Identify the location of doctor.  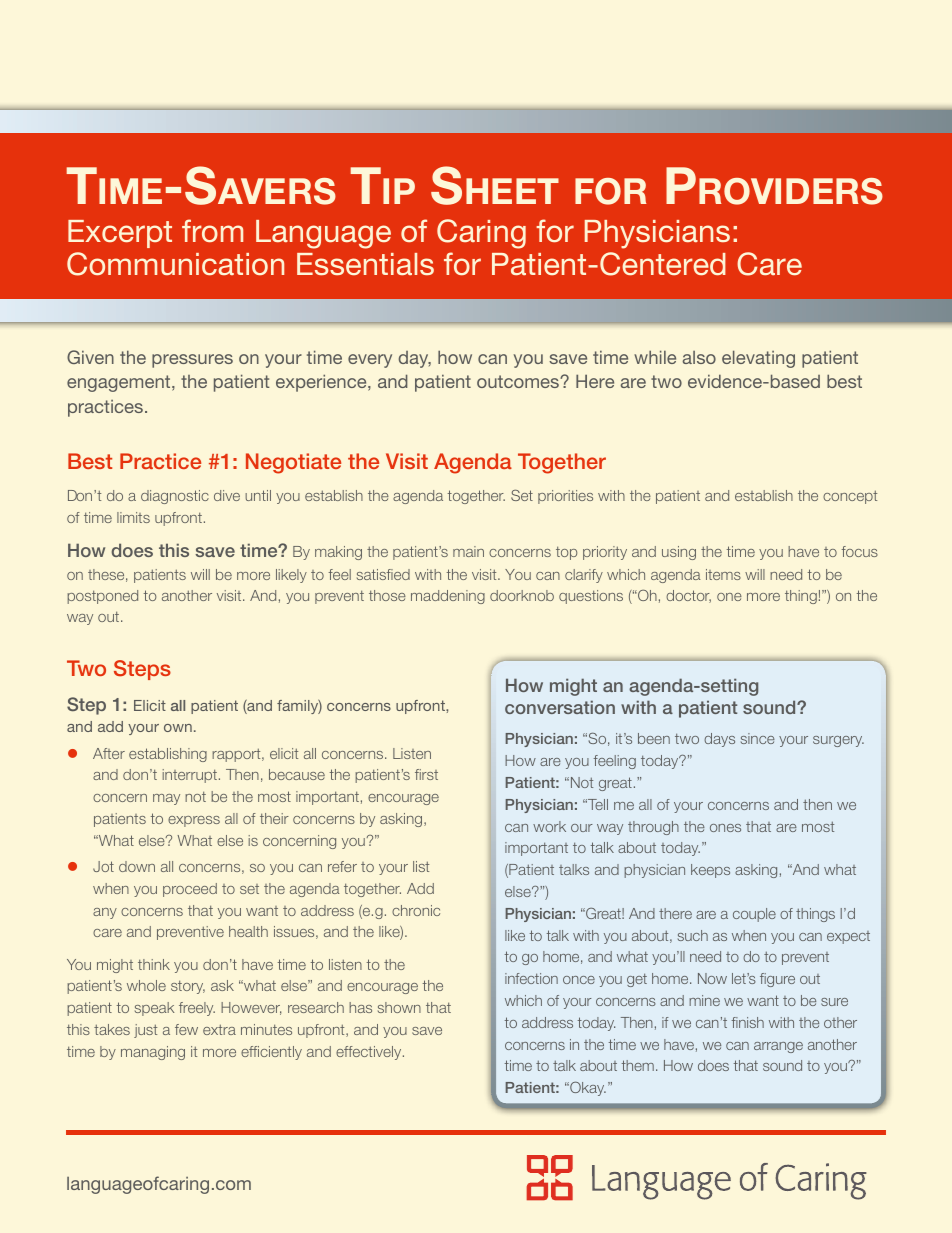
(688, 596).
